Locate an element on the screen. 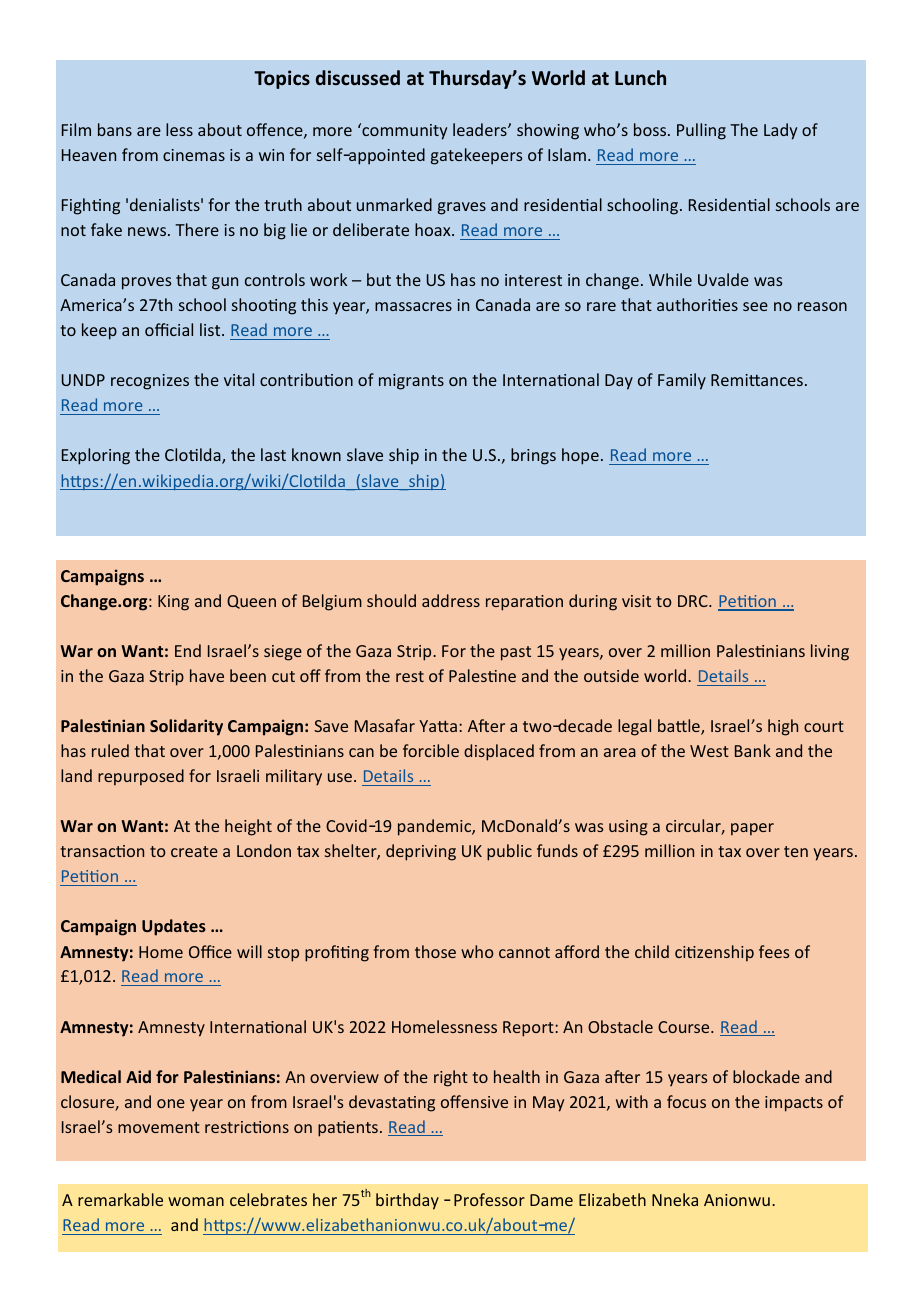 Image resolution: width=924 pixels, height=1308 pixels. End is located at coordinates (188, 650).
